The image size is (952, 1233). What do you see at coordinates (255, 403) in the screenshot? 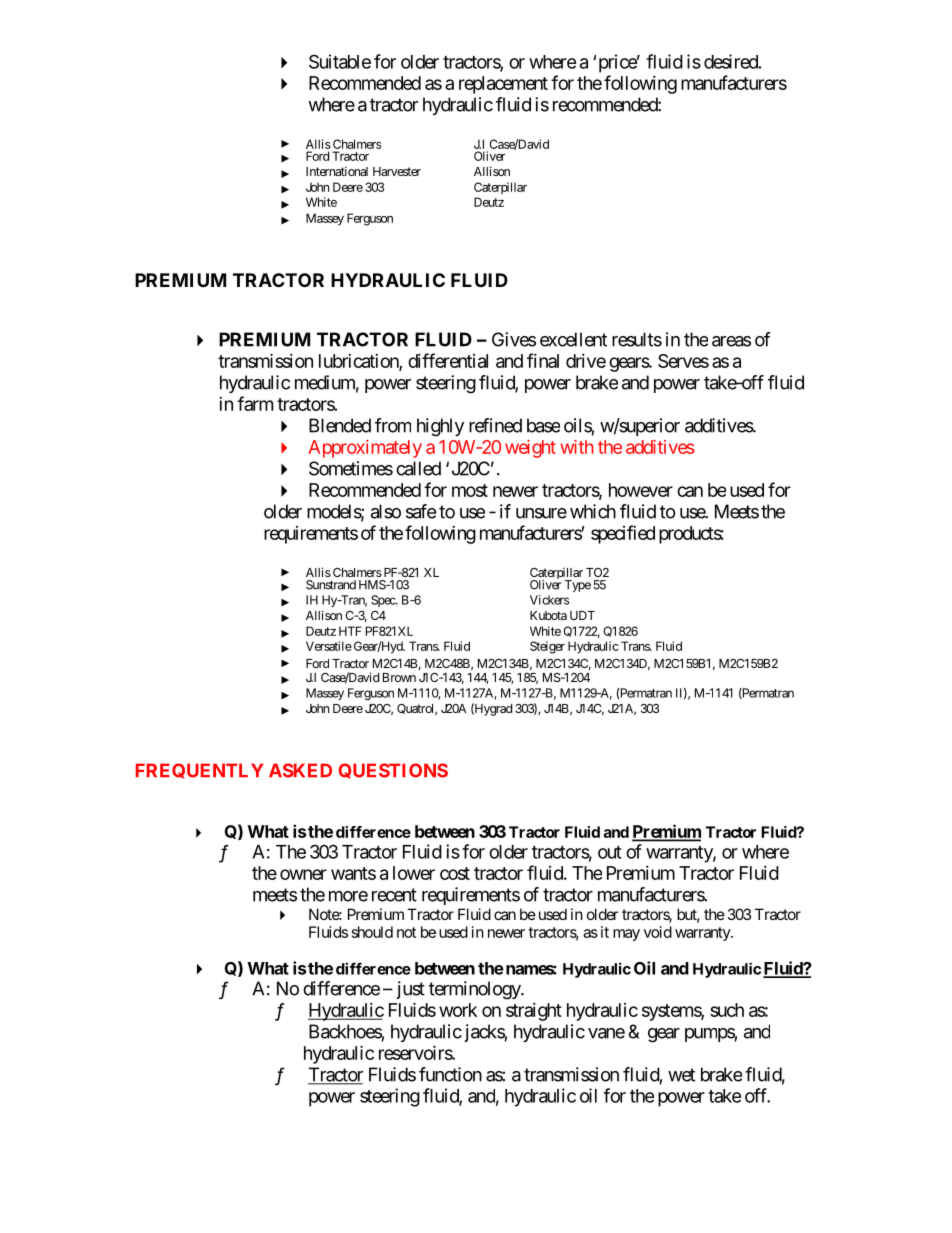
I see `farm` at bounding box center [255, 403].
